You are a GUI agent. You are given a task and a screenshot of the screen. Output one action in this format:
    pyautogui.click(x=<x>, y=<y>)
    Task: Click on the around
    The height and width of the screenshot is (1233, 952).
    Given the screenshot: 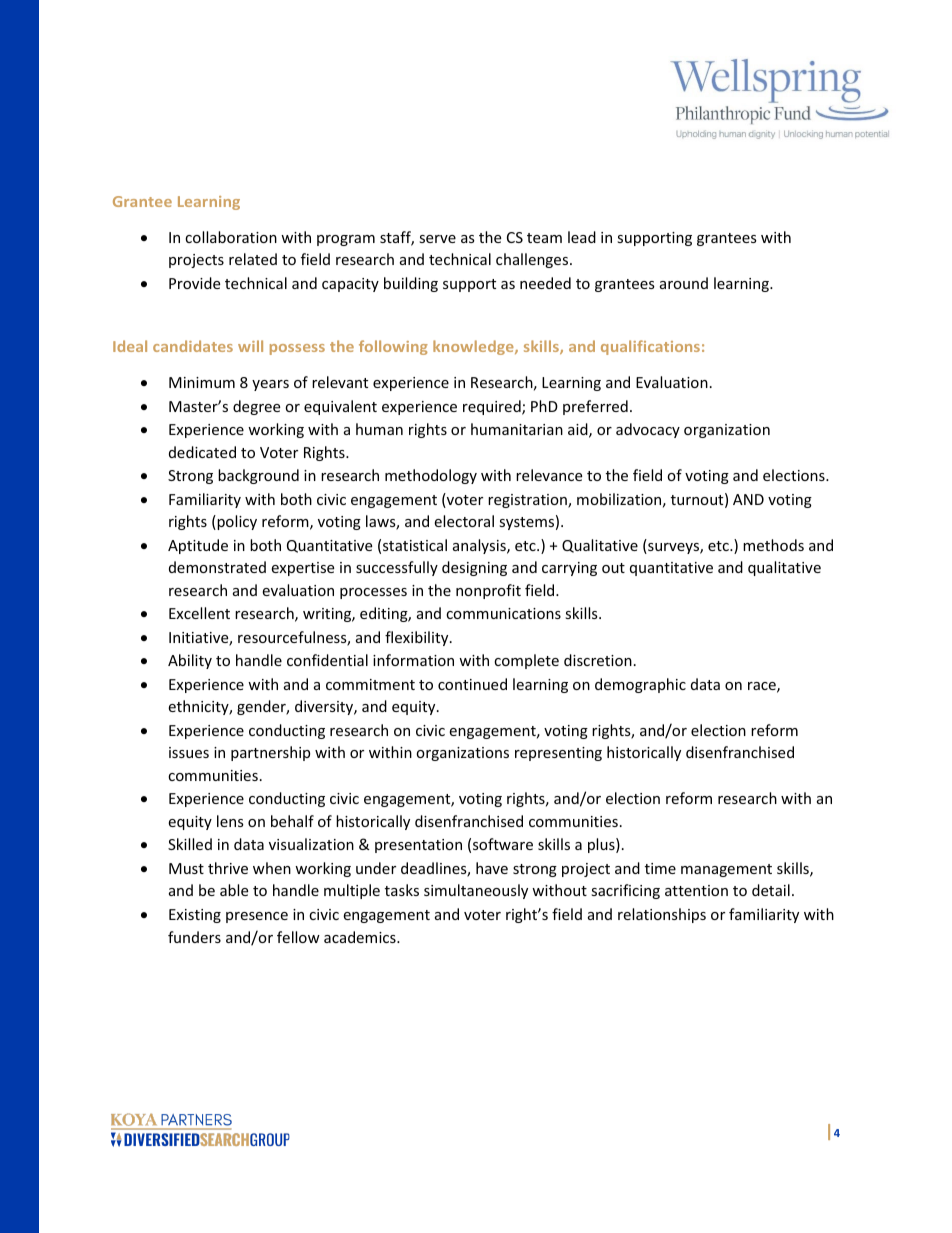 What is the action you would take?
    pyautogui.click(x=684, y=283)
